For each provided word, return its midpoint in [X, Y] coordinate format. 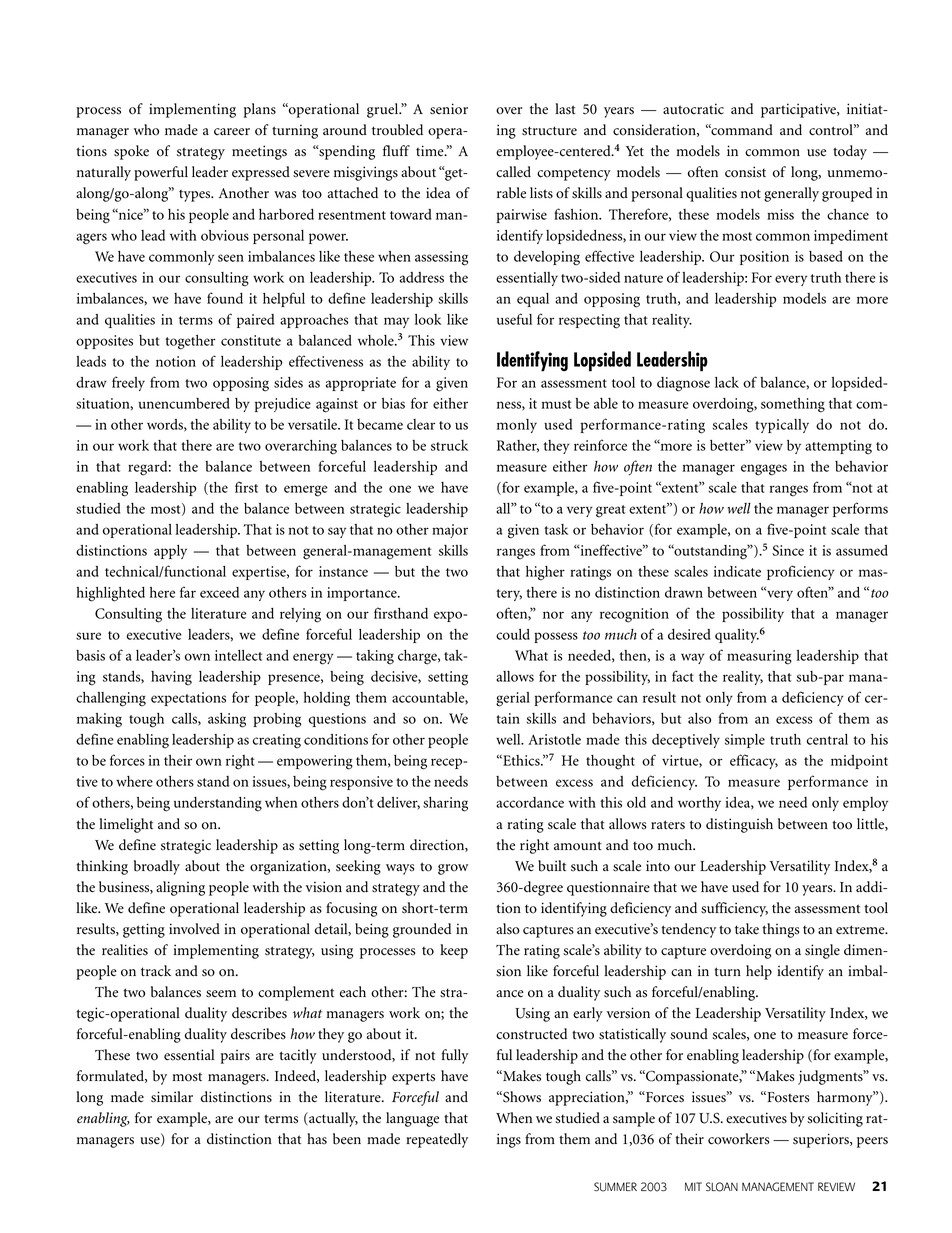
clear [421, 424]
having [171, 678]
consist [745, 172]
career [232, 132]
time [431, 151]
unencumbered [184, 403]
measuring [759, 657]
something [793, 405]
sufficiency [734, 909]
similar [172, 1097]
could [513, 634]
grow [453, 869]
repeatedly [437, 1140]
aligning [180, 888]
